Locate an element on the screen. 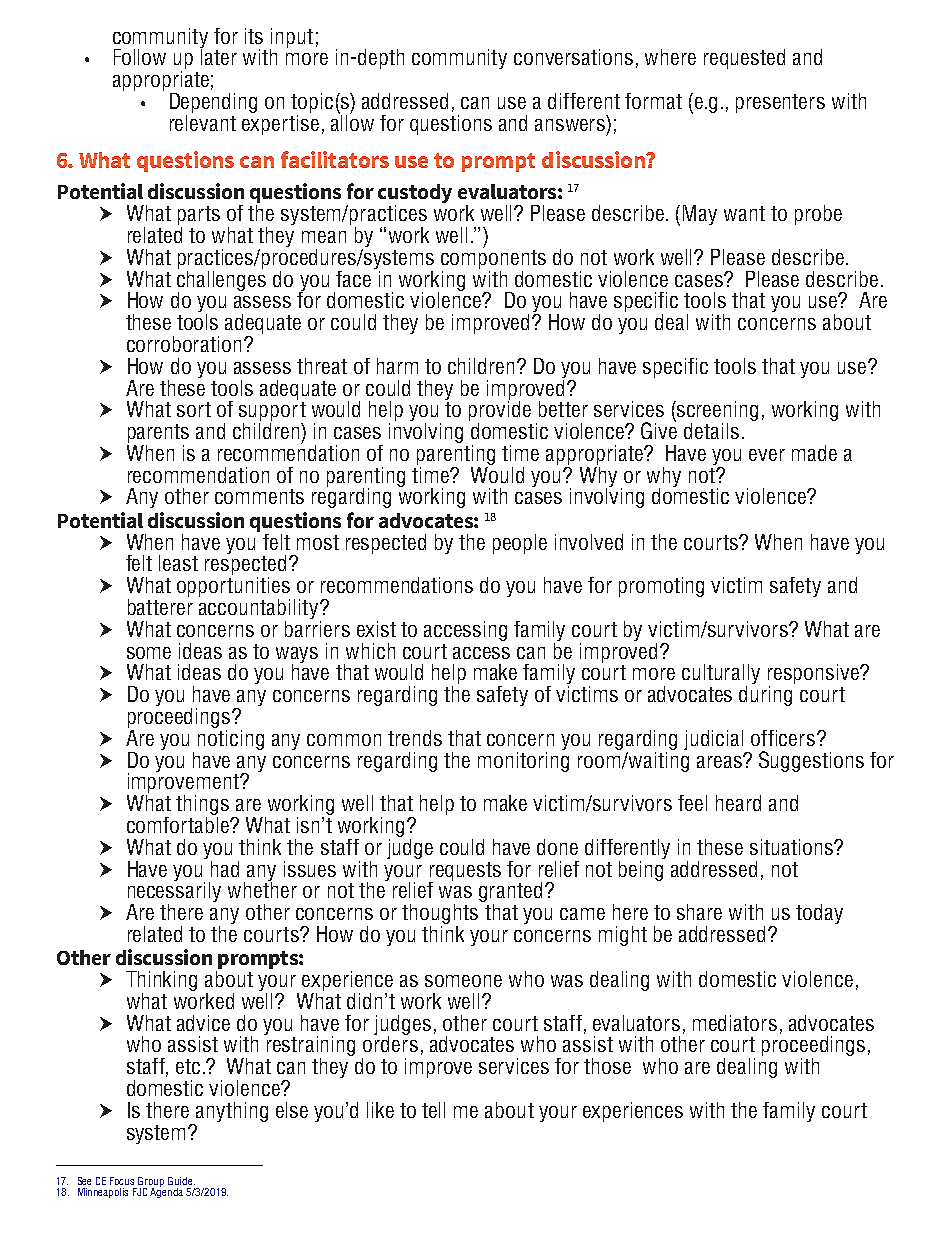 The width and height of the screenshot is (952, 1233). Guide is located at coordinates (181, 1181).
